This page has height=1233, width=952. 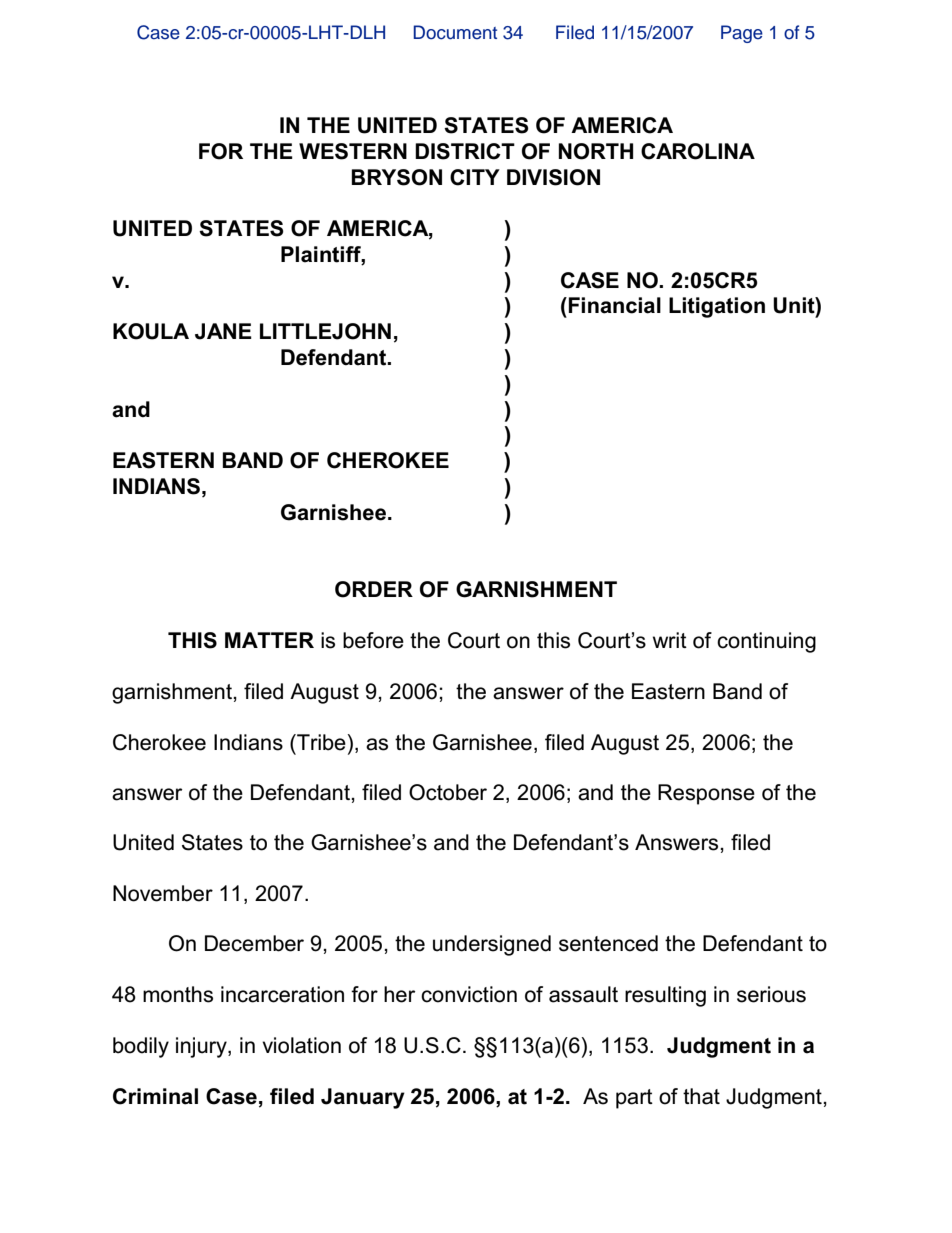 What do you see at coordinates (325, 331) in the page?
I see `LITTLEJOHN` at bounding box center [325, 331].
